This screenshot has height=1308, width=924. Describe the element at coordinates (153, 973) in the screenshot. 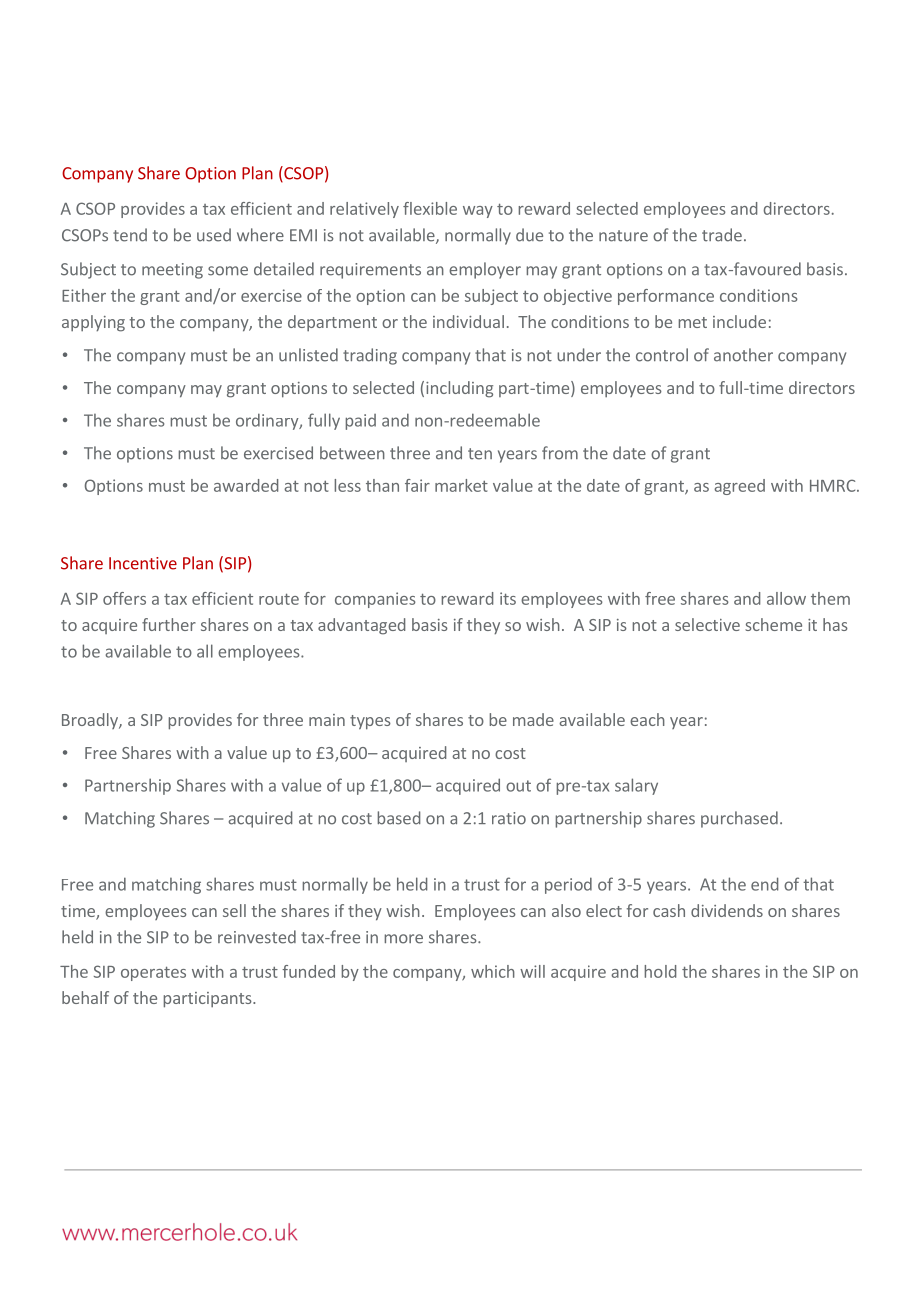

I see `operates` at that location.
